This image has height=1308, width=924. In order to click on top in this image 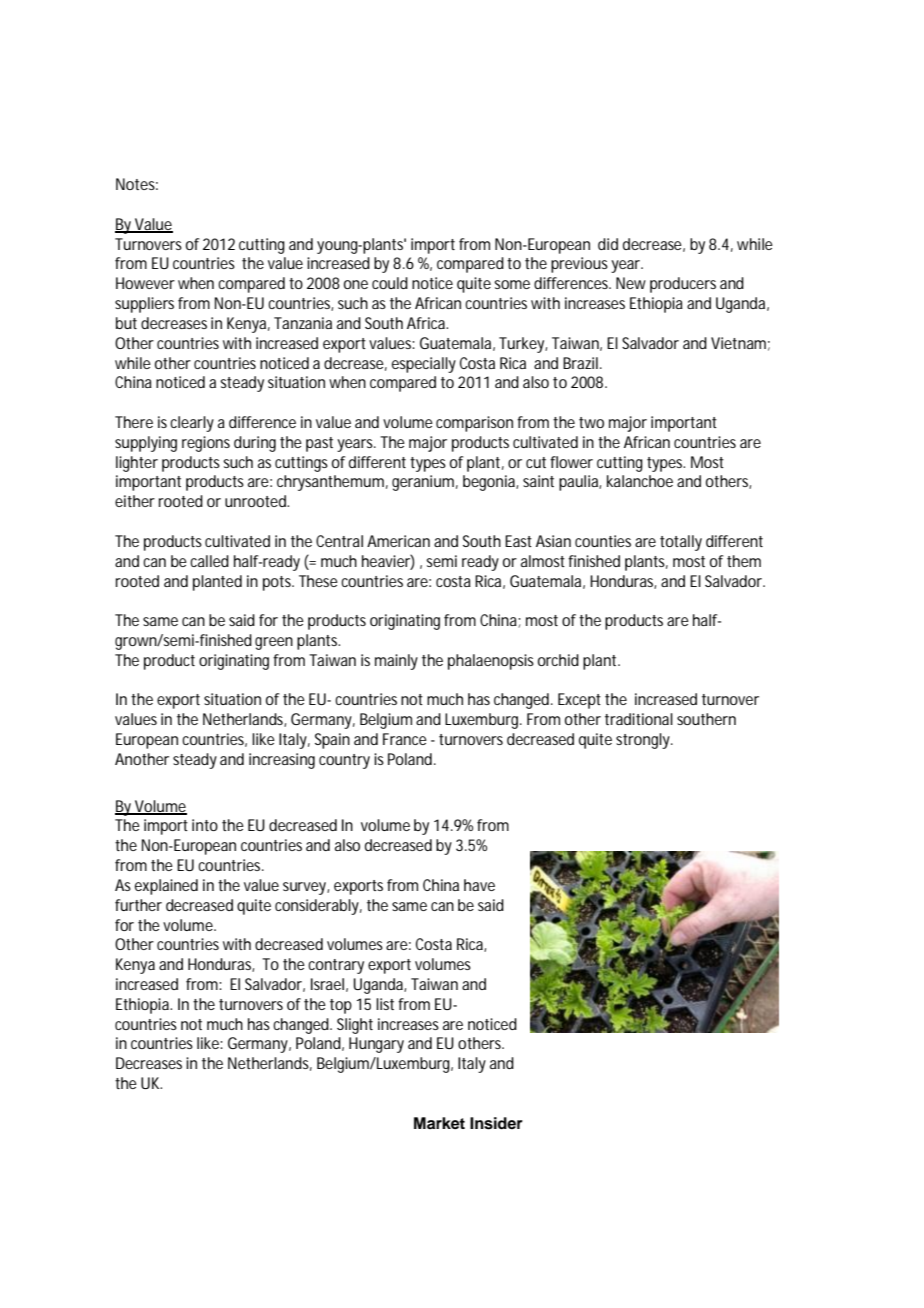, I will do `click(341, 1006)`.
